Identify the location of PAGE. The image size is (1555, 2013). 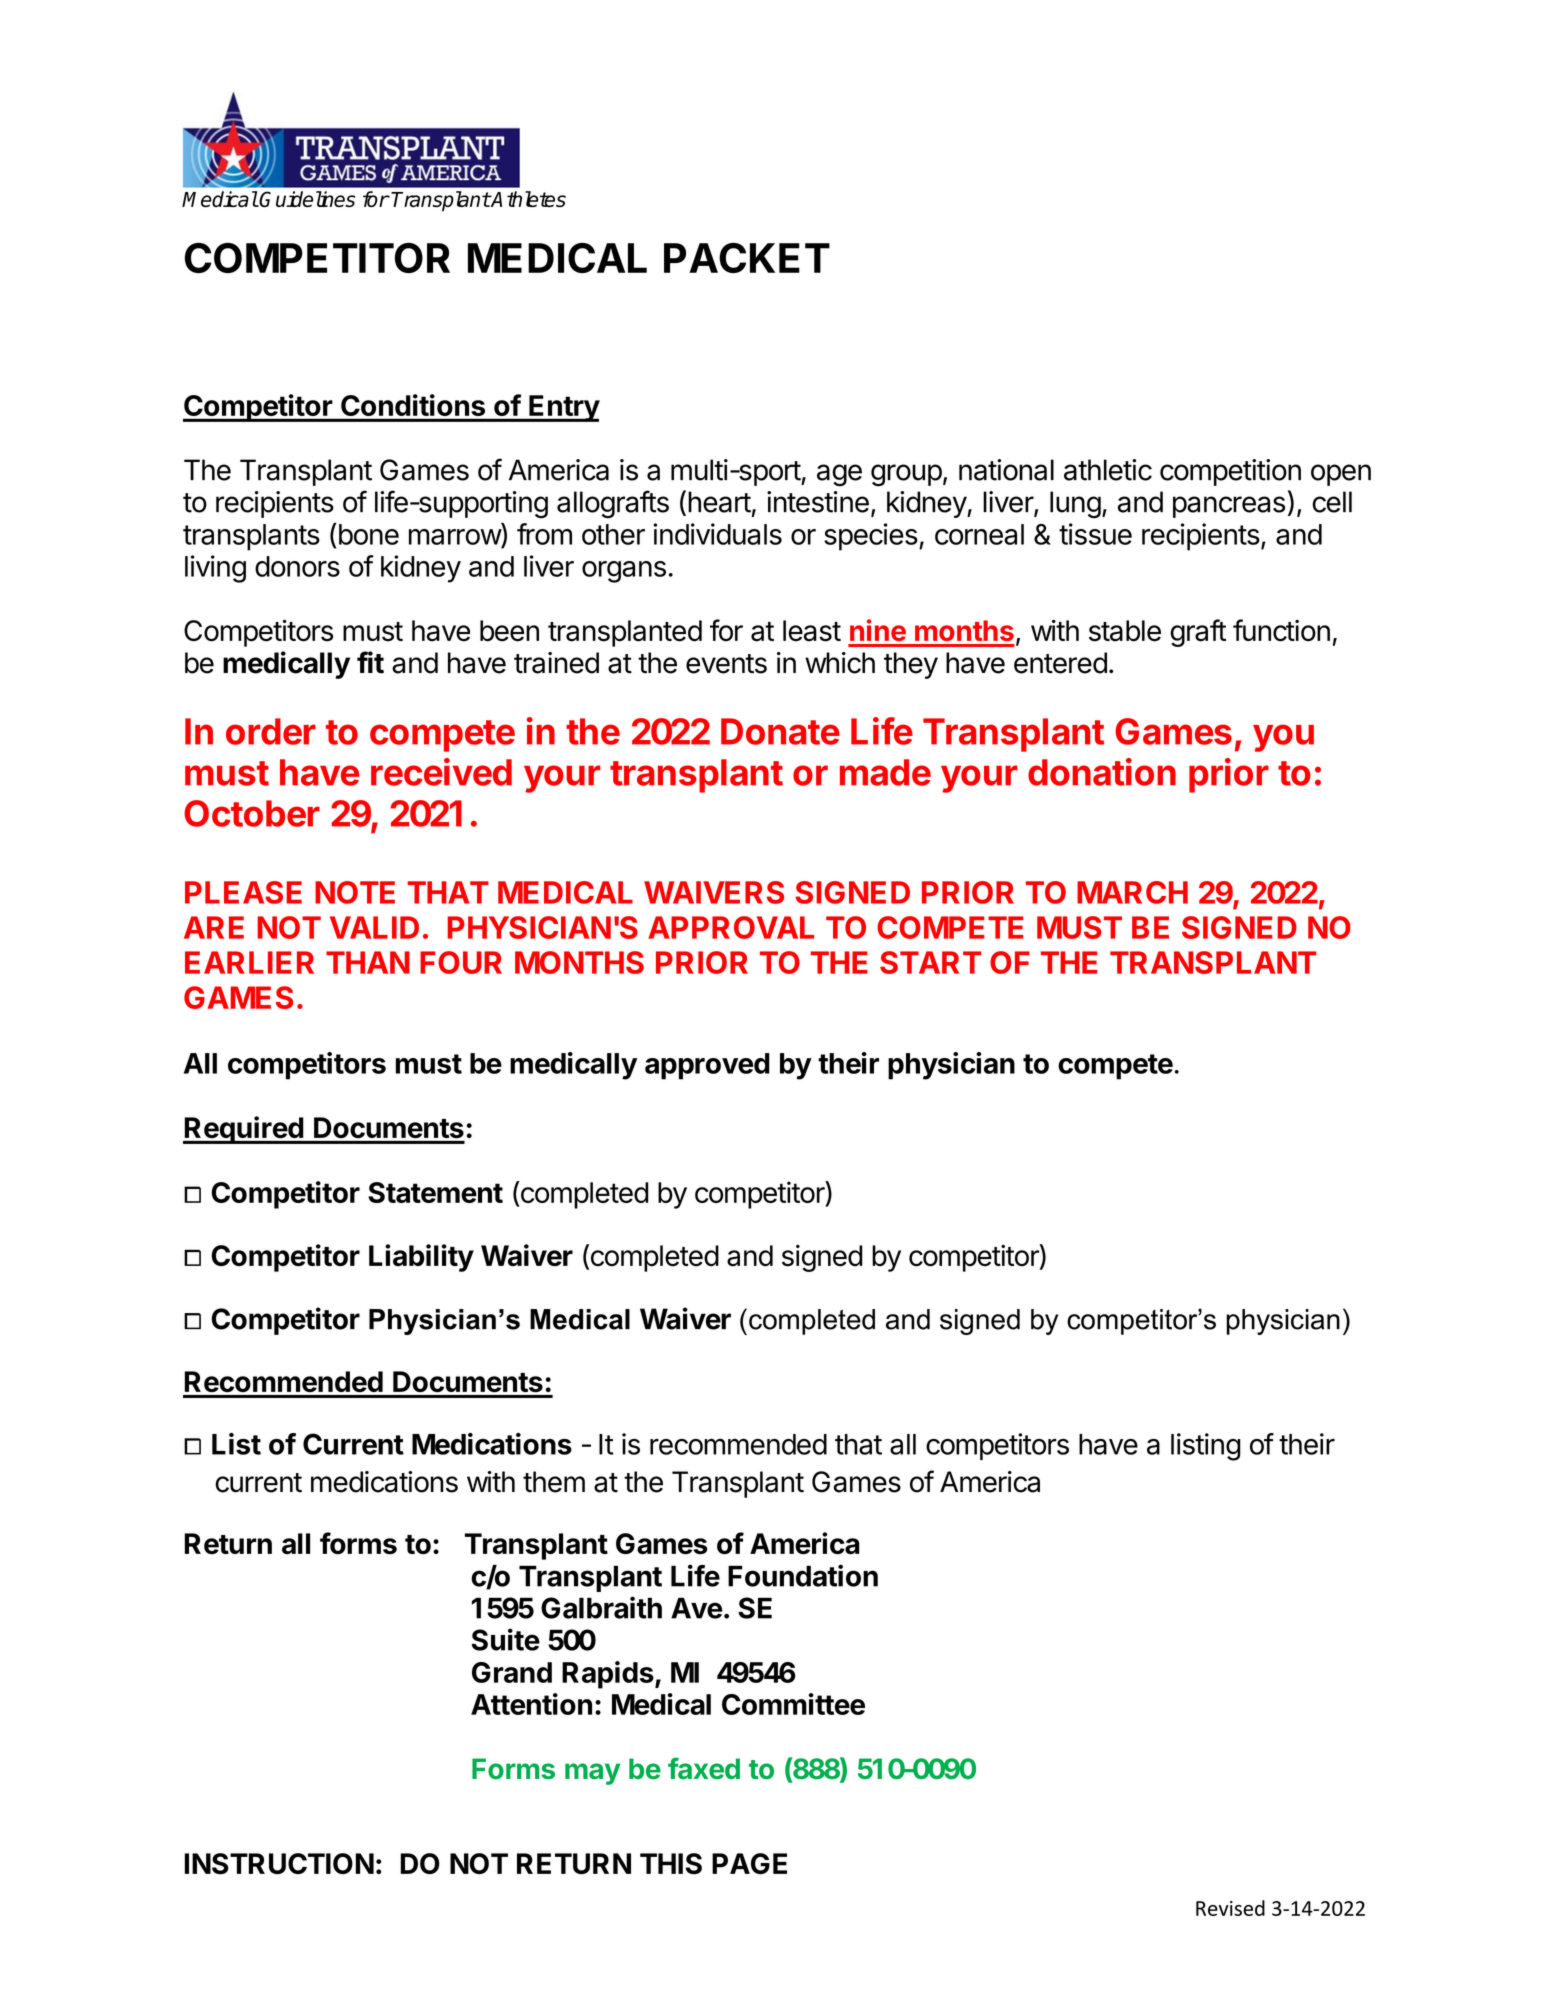
(749, 1863).
